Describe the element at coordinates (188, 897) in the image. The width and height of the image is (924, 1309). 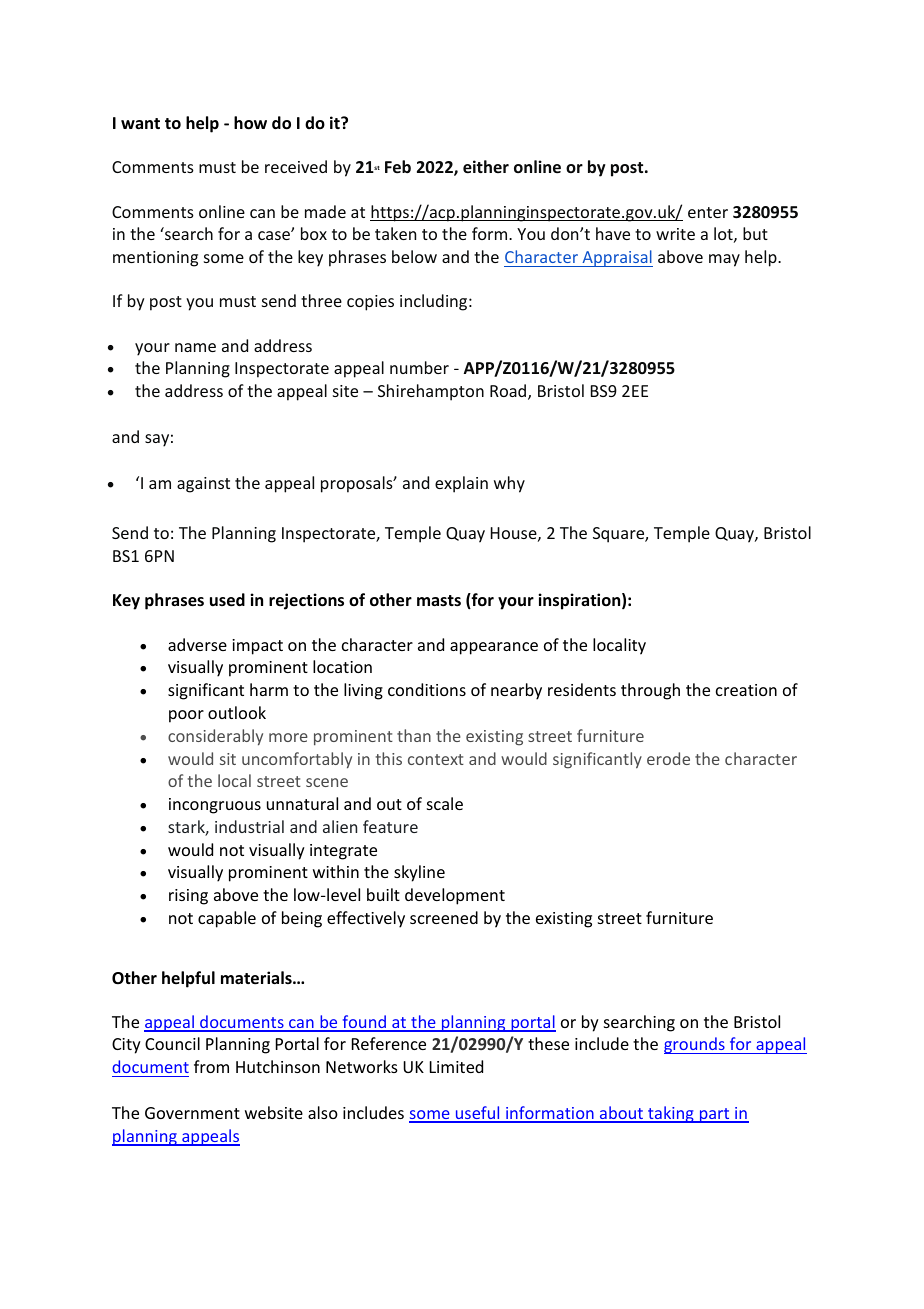
I see `rising` at that location.
